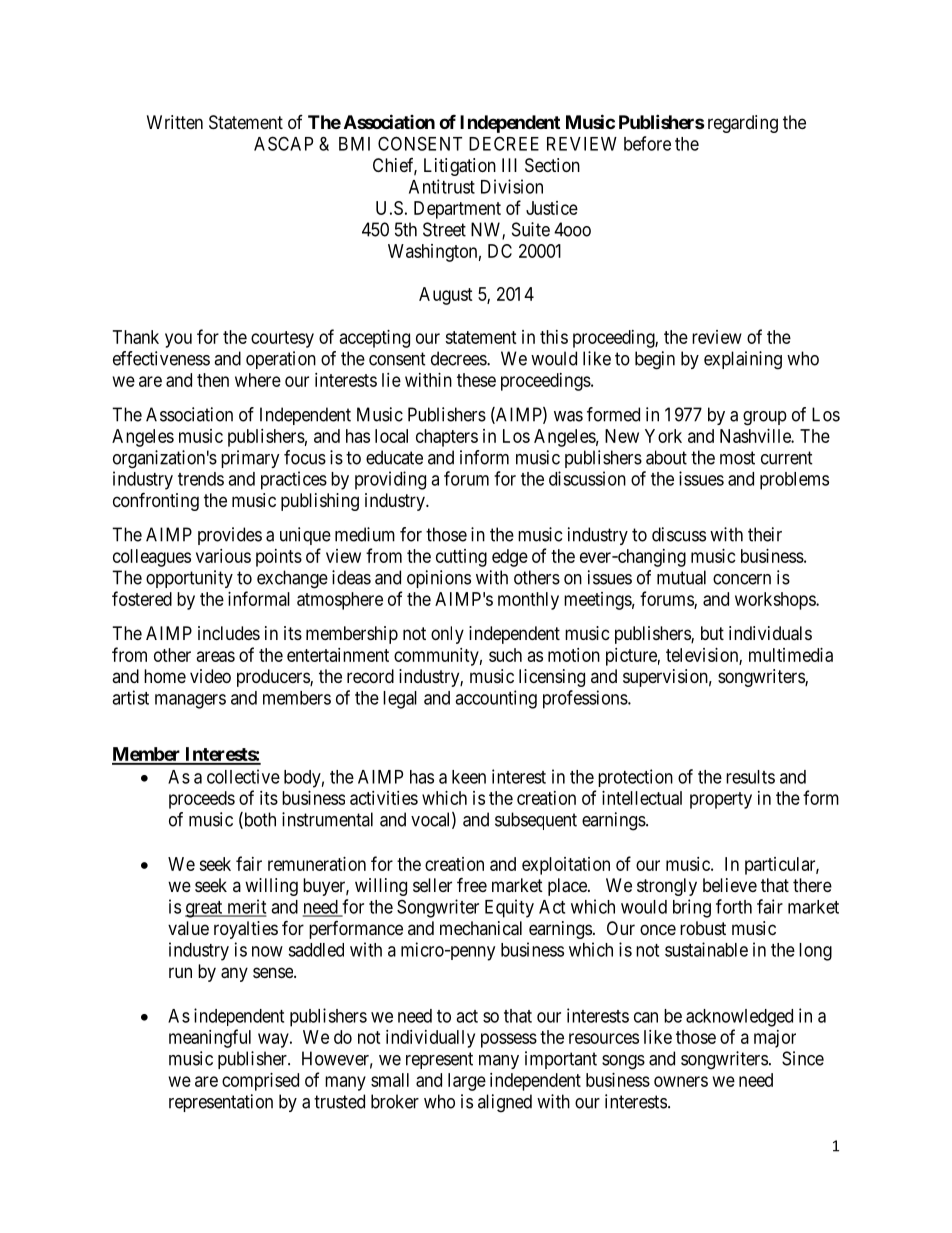 The height and width of the screenshot is (1233, 952). Describe the element at coordinates (743, 124) in the screenshot. I see `regarding` at that location.
